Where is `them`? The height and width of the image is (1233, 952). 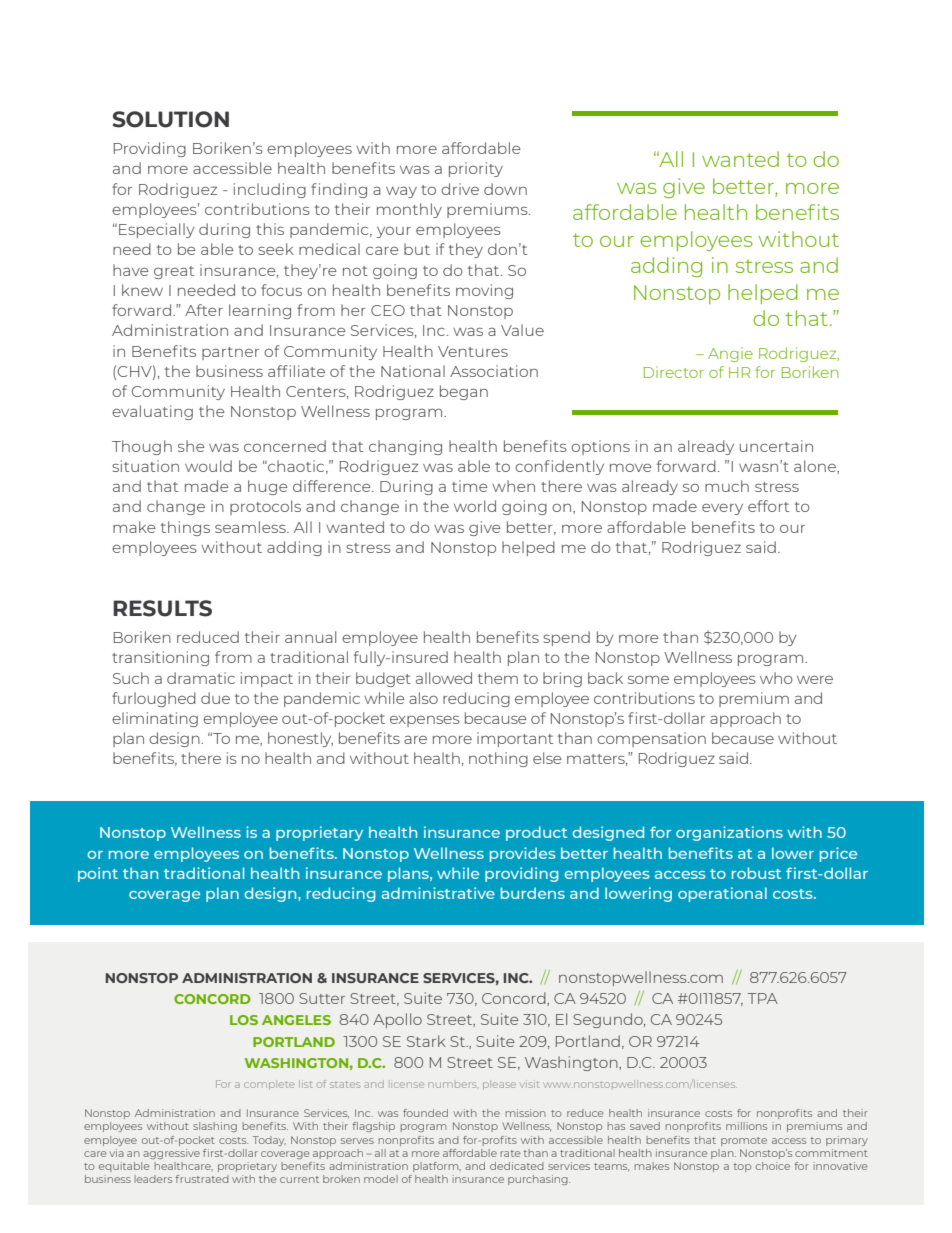
them is located at coordinates (498, 678).
